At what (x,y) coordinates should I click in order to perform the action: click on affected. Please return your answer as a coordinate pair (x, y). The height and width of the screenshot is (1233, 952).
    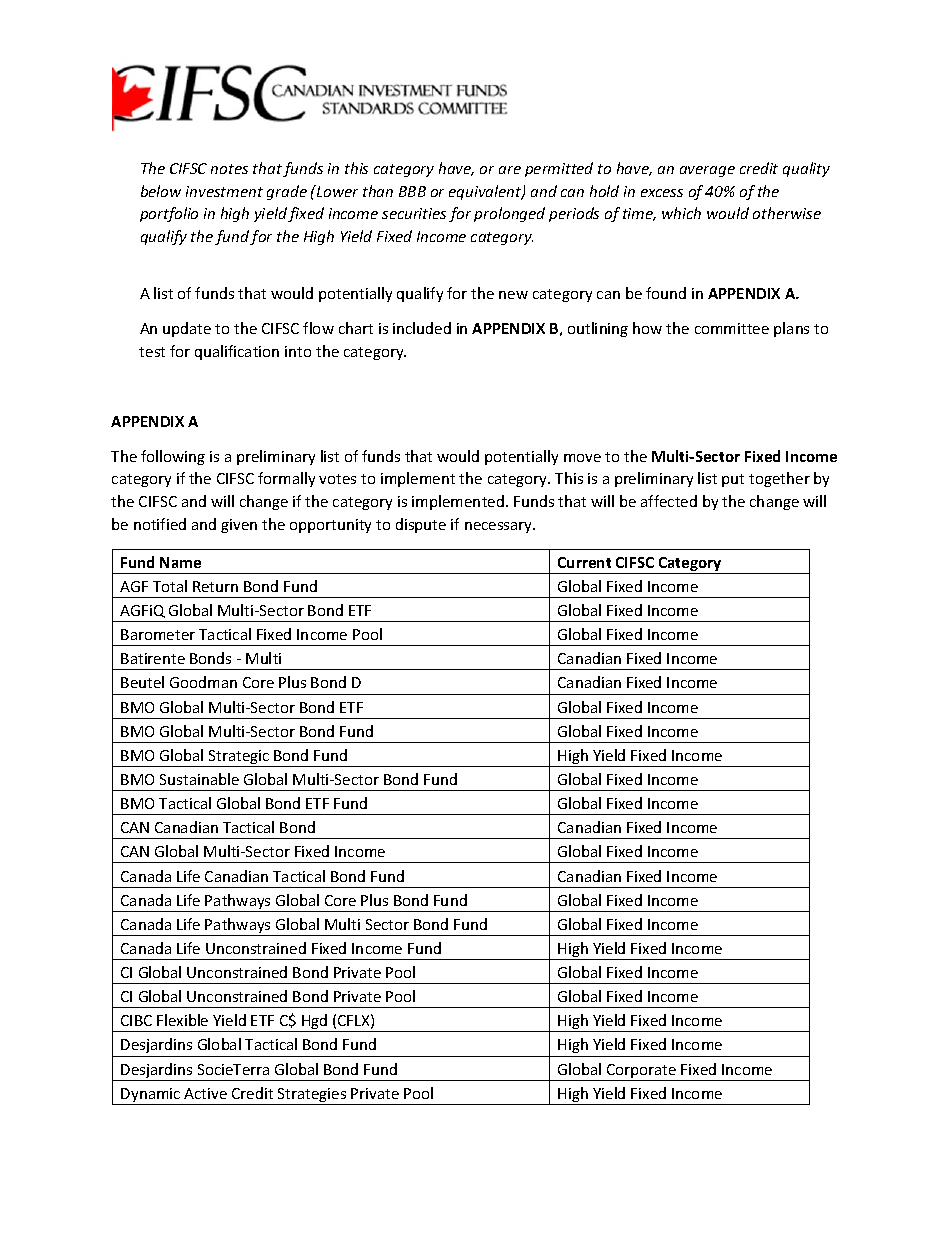
    Looking at the image, I should click on (669, 501).
